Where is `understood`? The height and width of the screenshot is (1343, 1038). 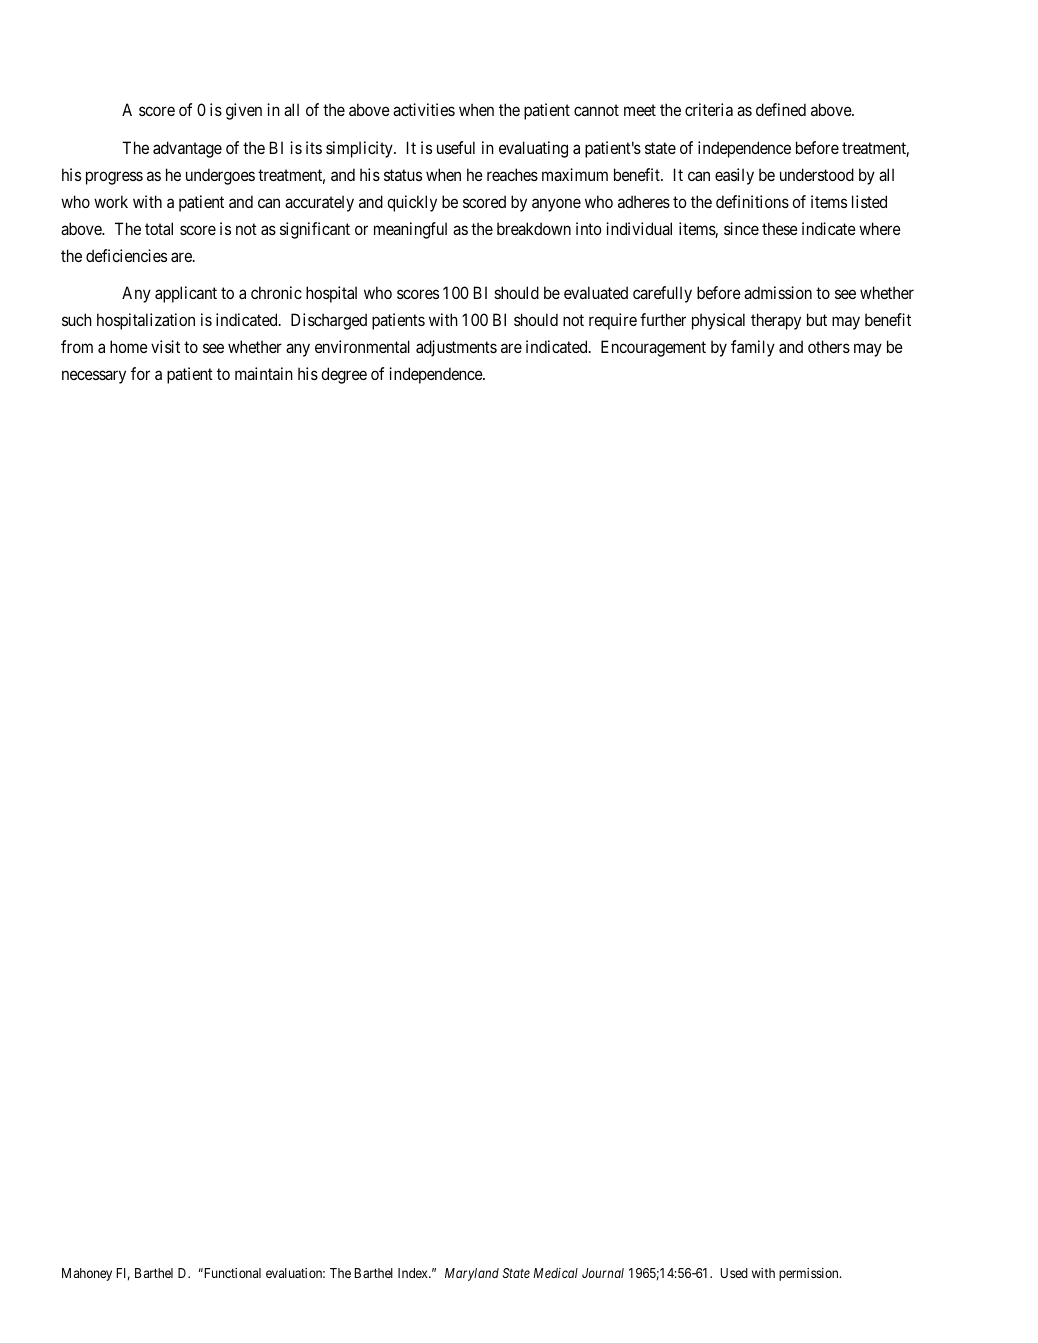 understood is located at coordinates (817, 174).
